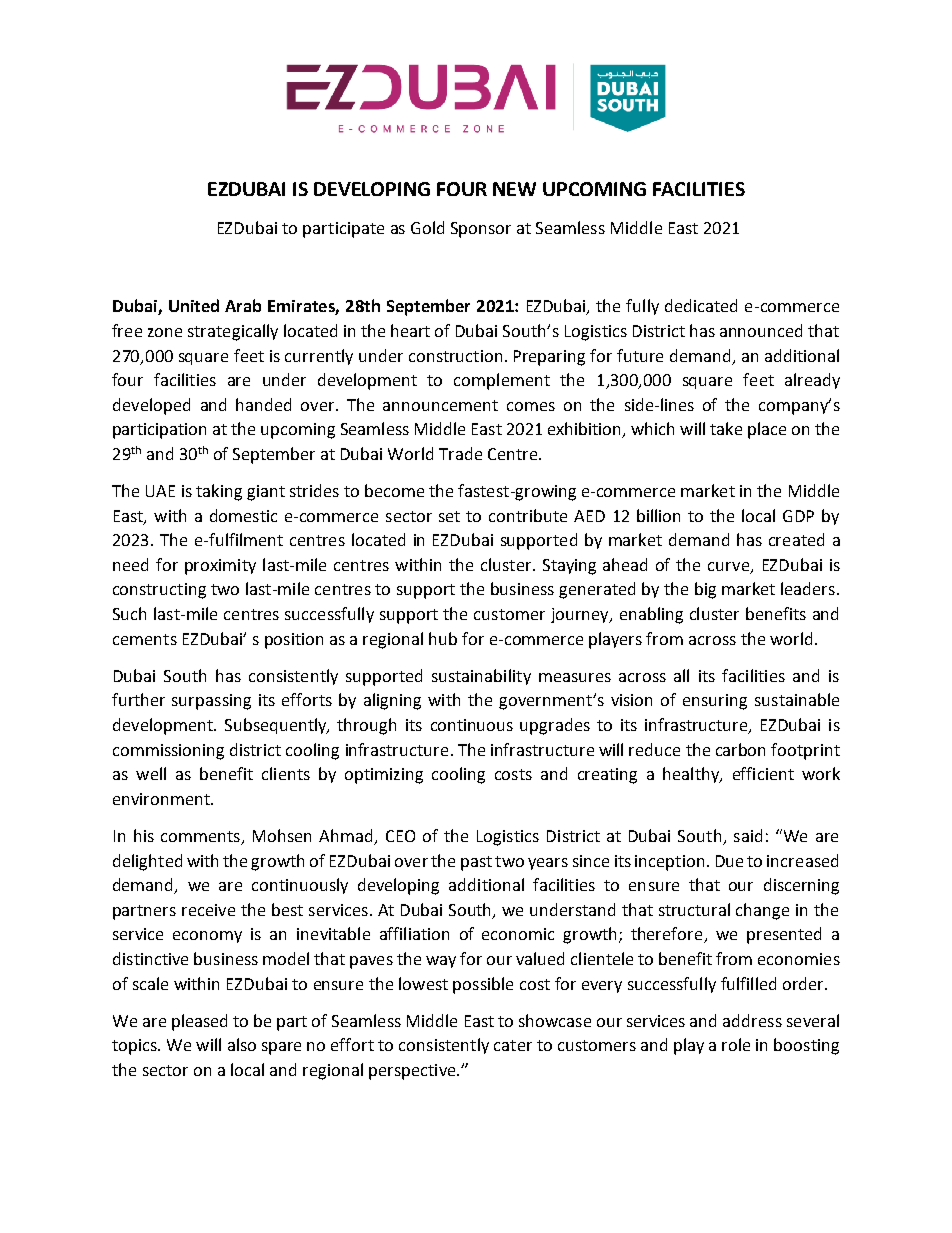 The height and width of the screenshot is (1233, 952). What do you see at coordinates (736, 1044) in the screenshot?
I see `role` at bounding box center [736, 1044].
